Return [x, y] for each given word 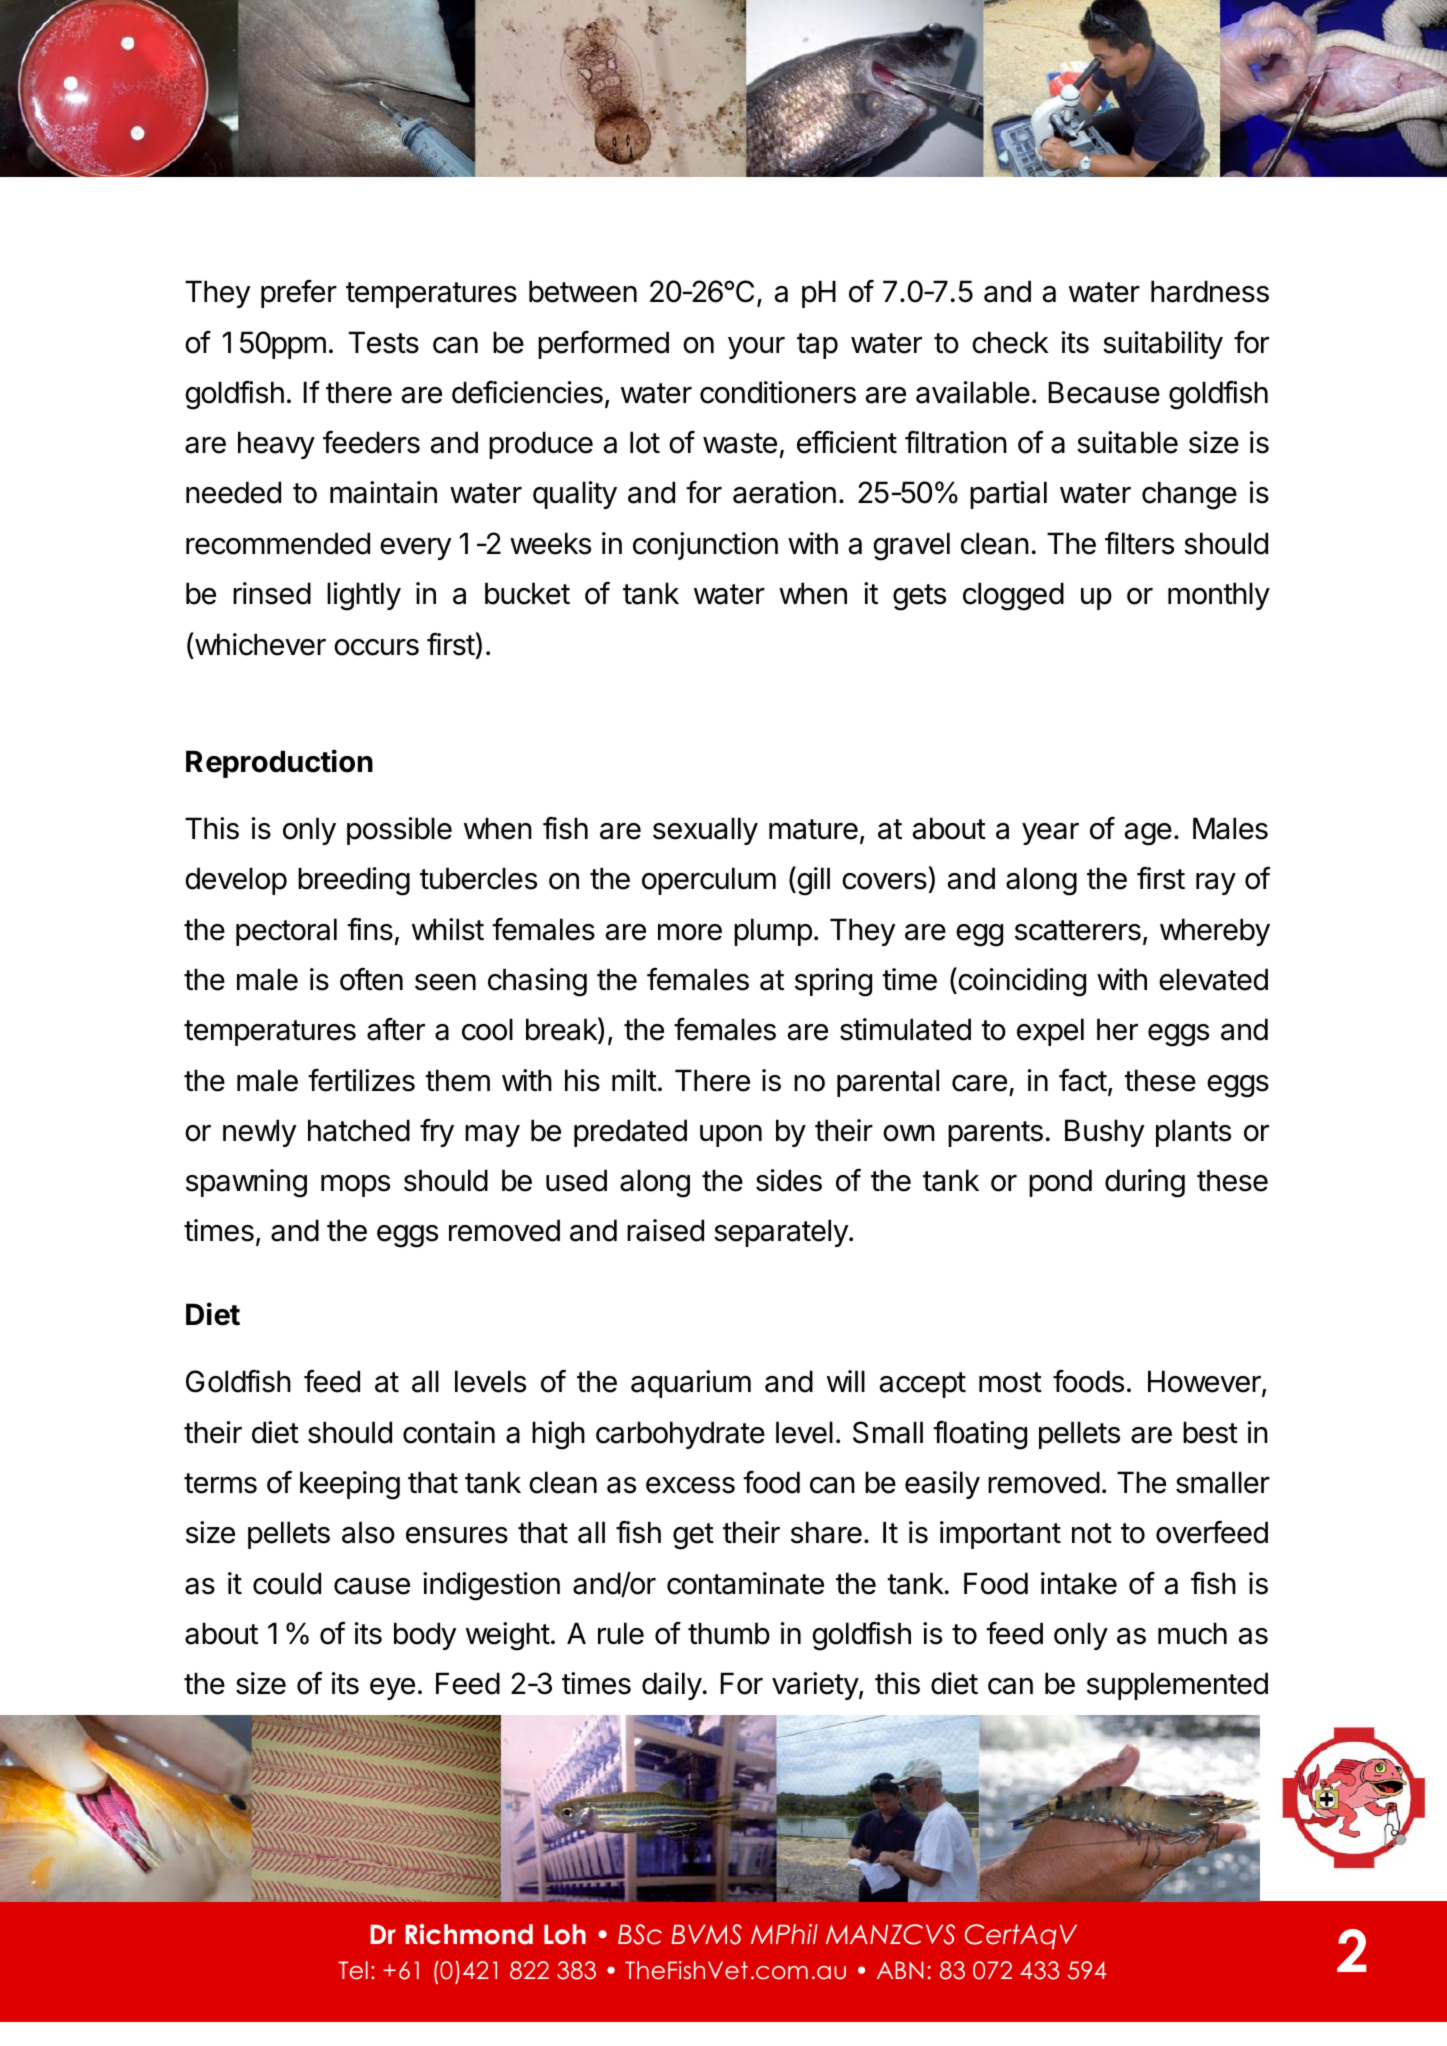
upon [731, 1136]
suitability [1163, 345]
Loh [565, 1934]
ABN [900, 1970]
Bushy [1104, 1133]
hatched [359, 1130]
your [756, 348]
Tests [384, 342]
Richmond [469, 1934]
